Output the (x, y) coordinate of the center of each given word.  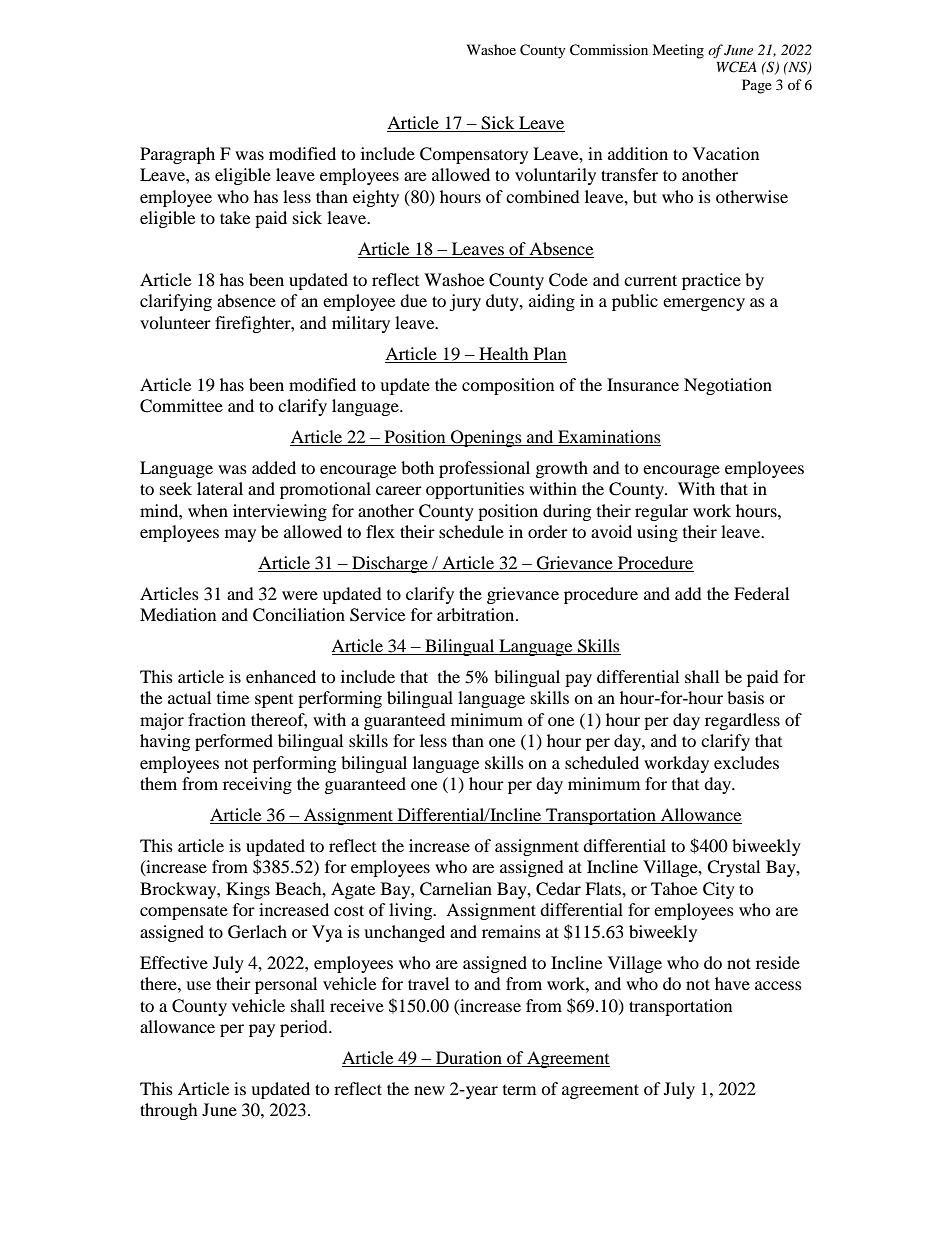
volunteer (175, 322)
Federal (761, 593)
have (732, 983)
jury (465, 302)
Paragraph (177, 155)
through (169, 1111)
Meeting (678, 51)
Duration (469, 1059)
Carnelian (456, 889)
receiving (257, 785)
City (719, 890)
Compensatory (474, 155)
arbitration (477, 614)
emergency (704, 304)
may (240, 535)
